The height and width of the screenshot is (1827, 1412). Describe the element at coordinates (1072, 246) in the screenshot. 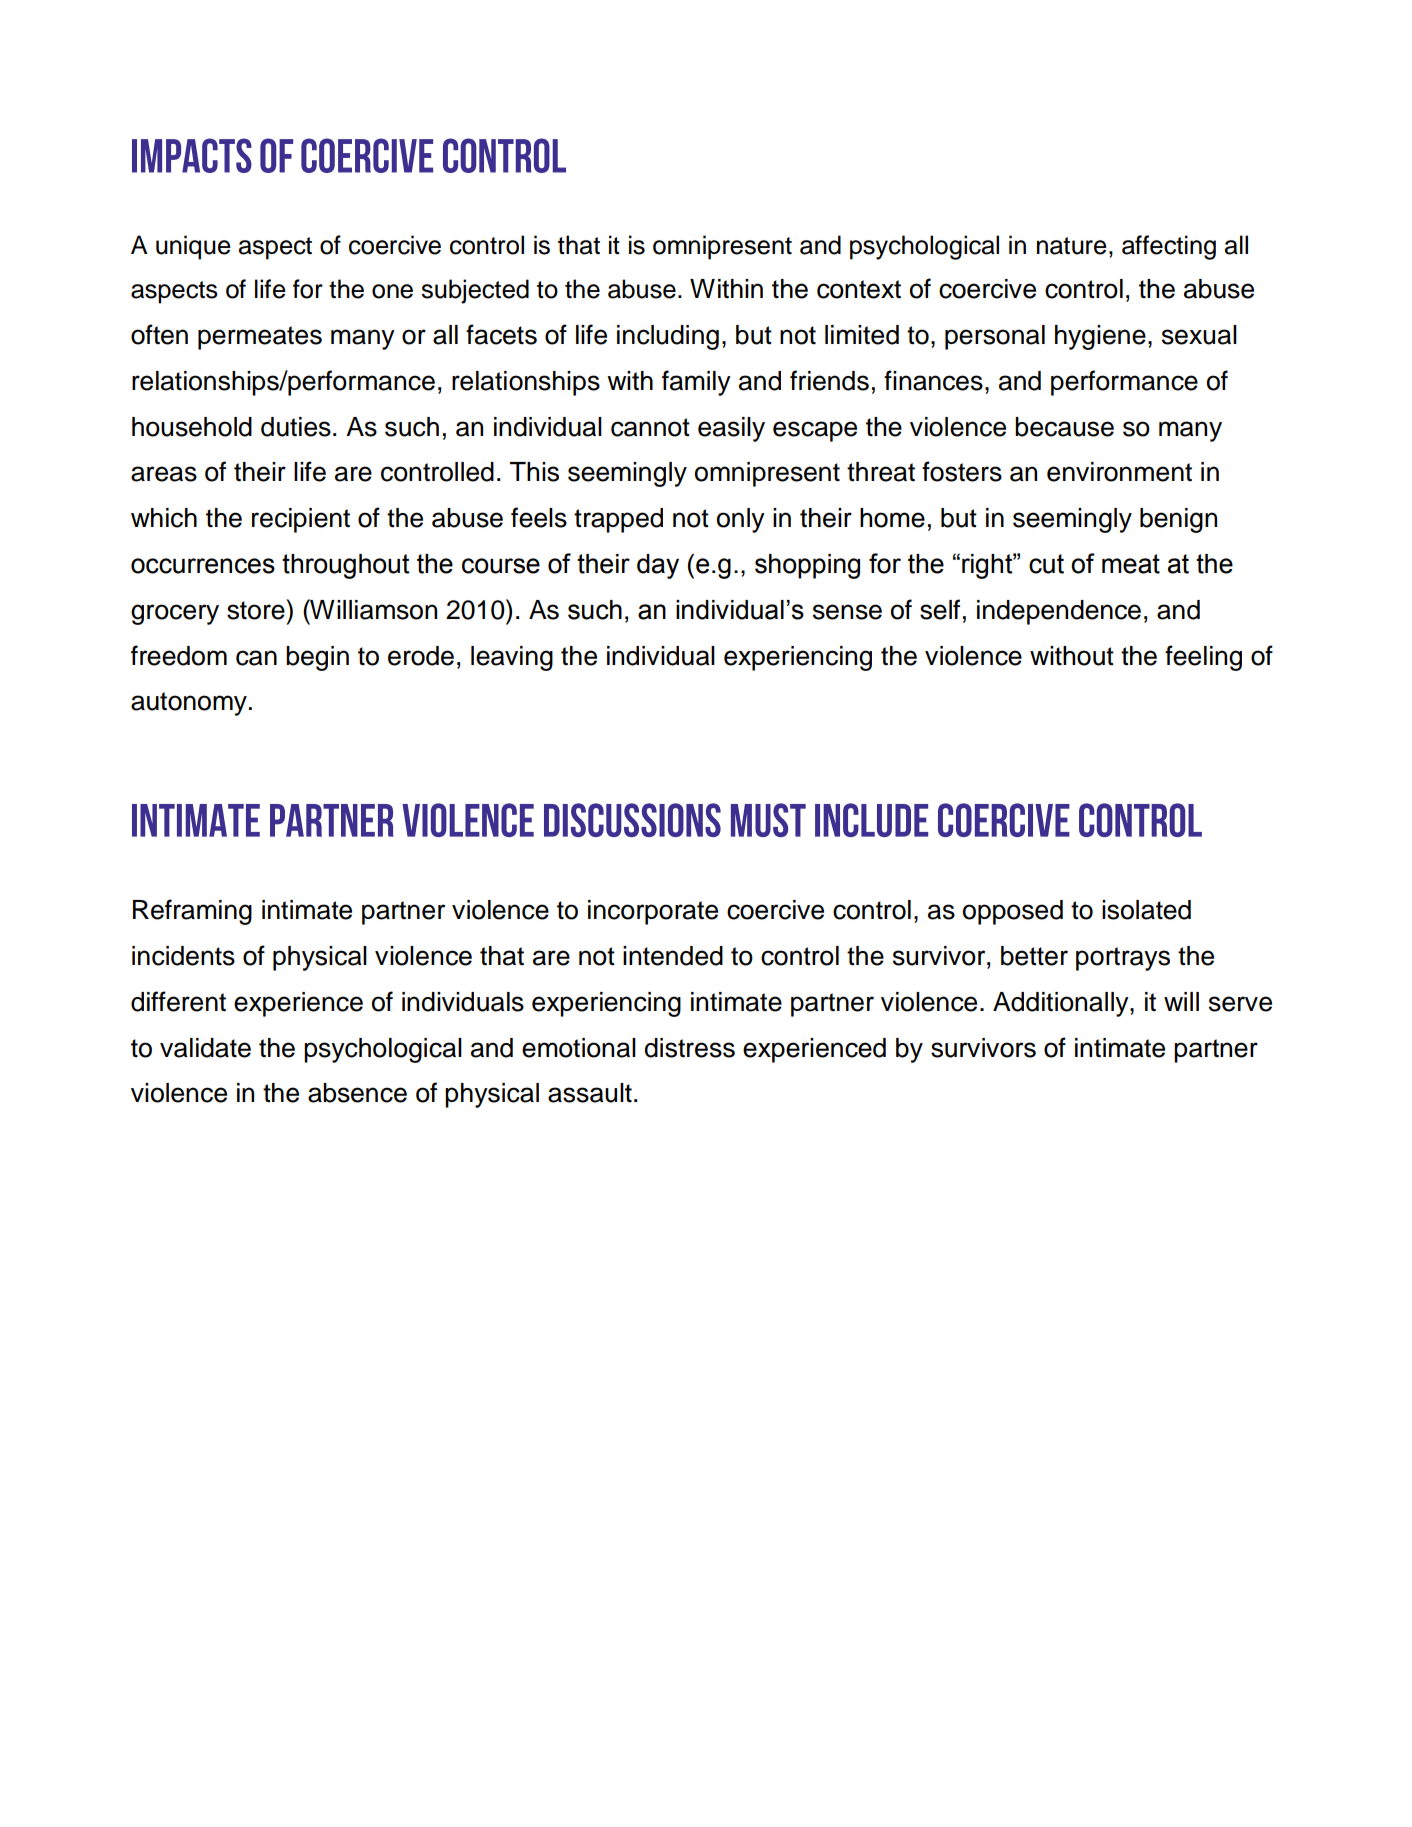

I see `nature` at that location.
